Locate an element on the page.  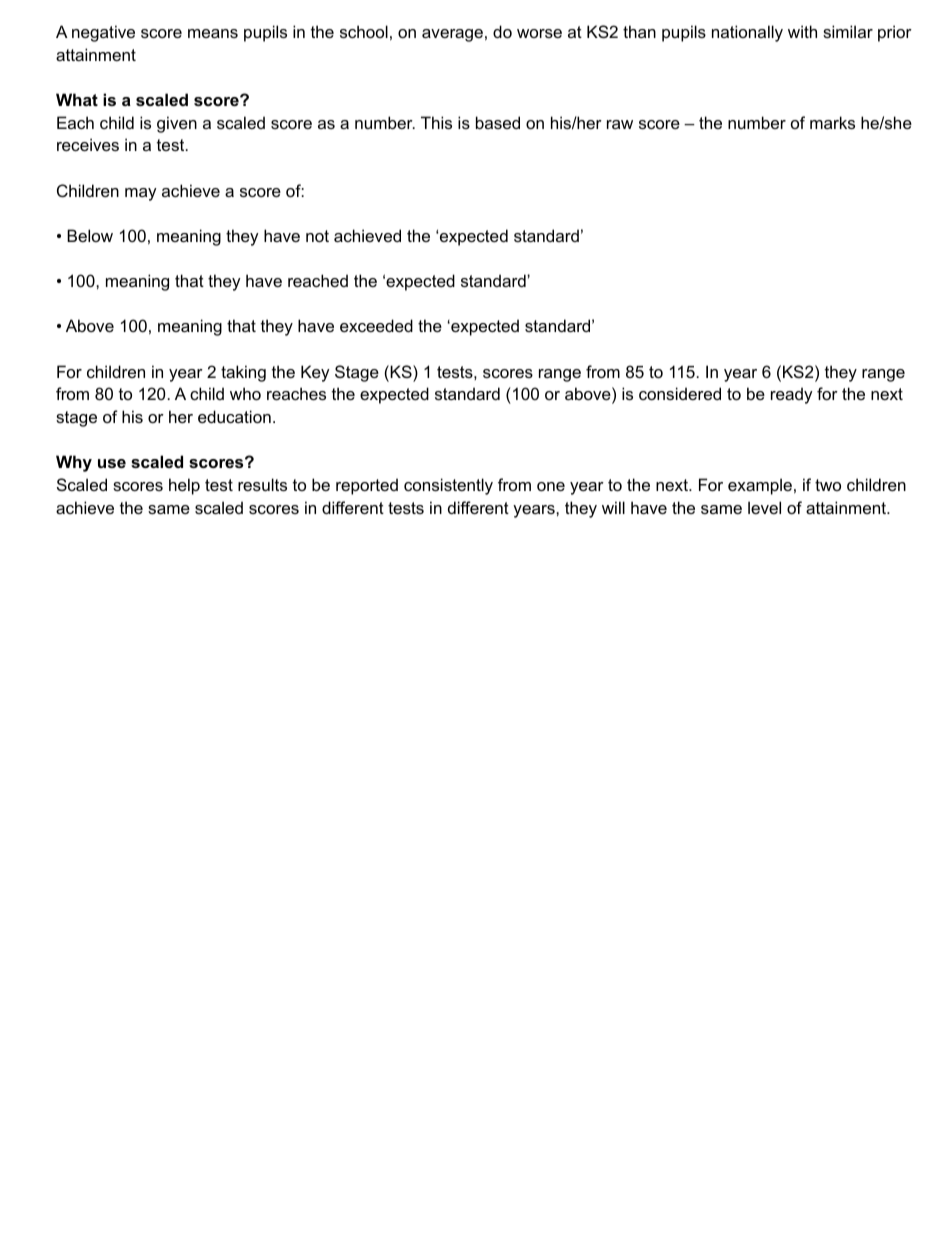
help is located at coordinates (184, 486).
